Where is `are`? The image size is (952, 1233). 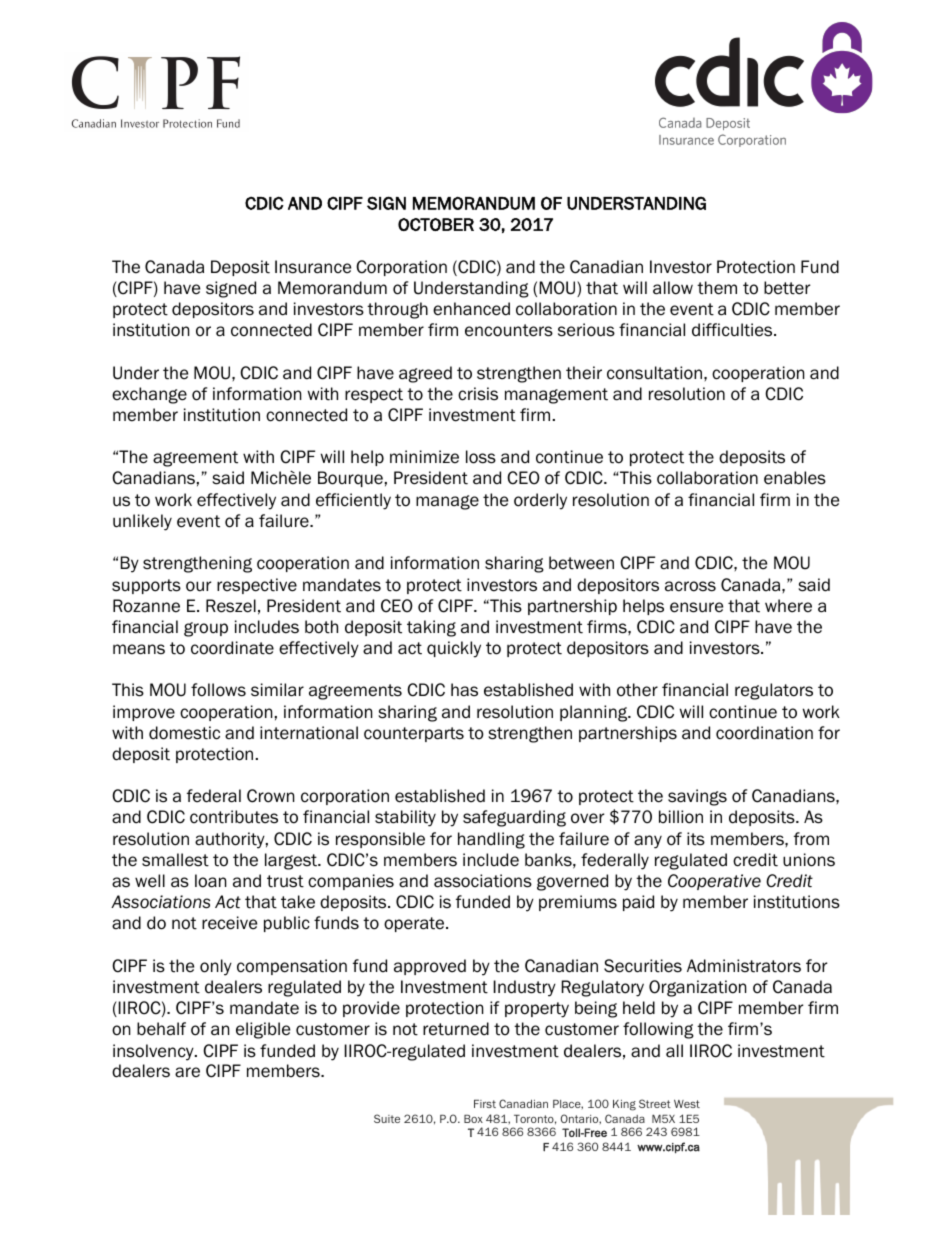 are is located at coordinates (187, 1072).
